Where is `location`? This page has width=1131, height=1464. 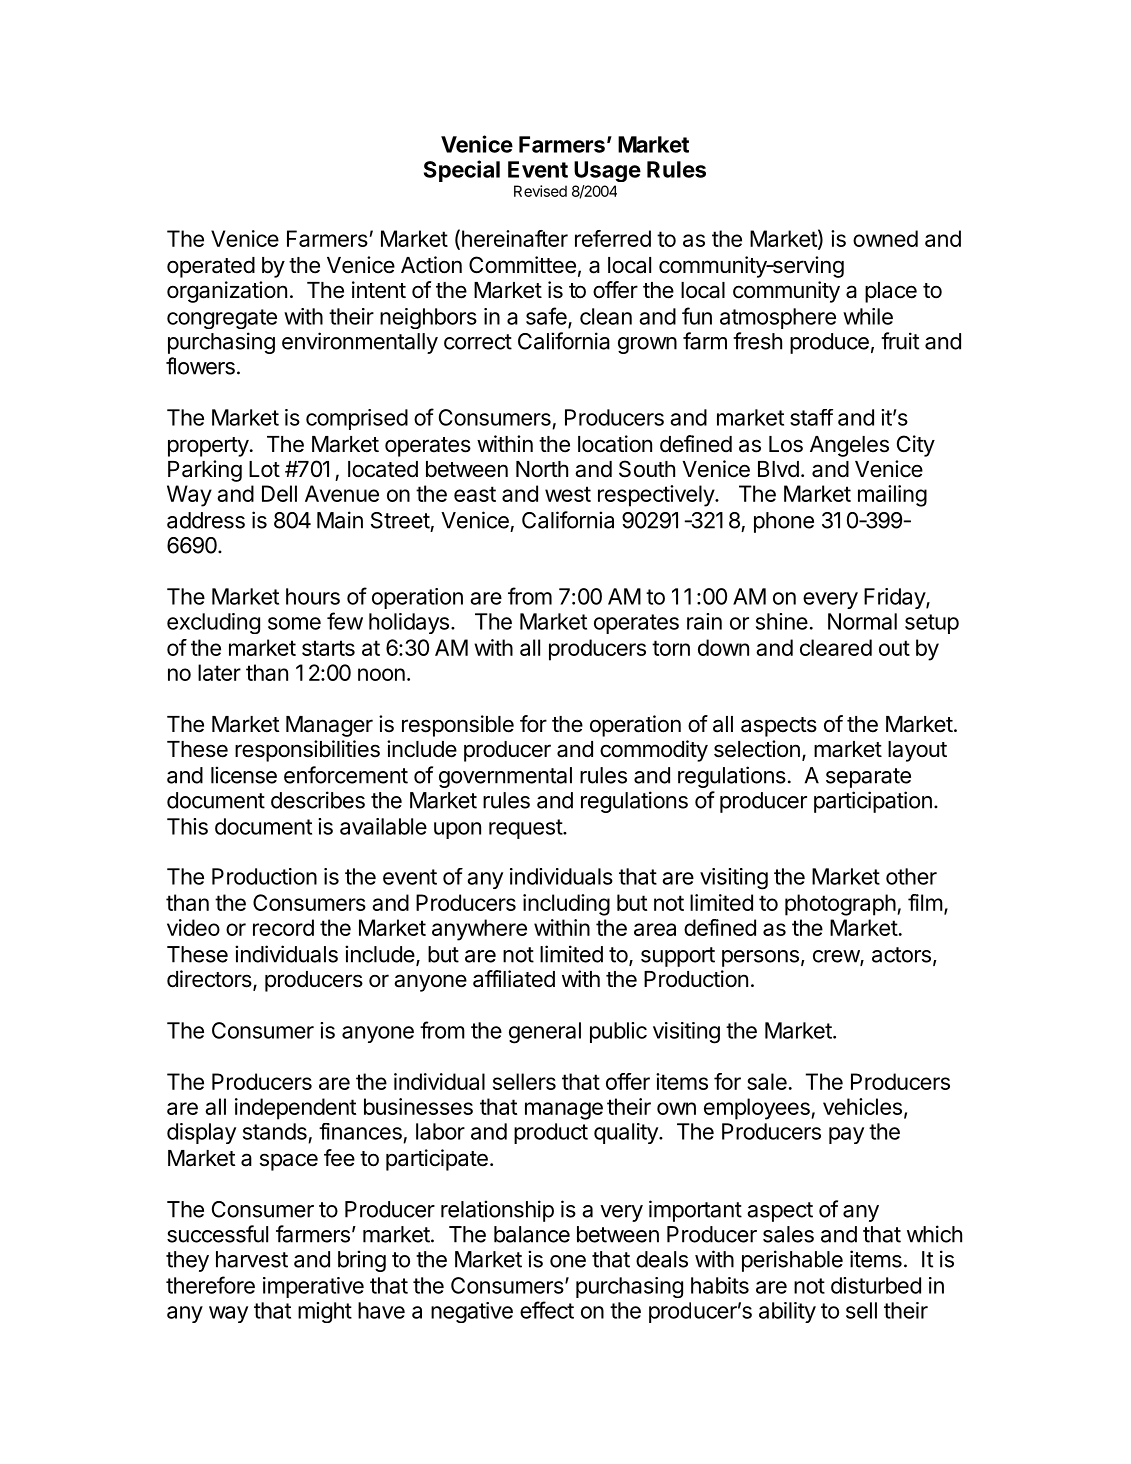
location is located at coordinates (615, 444).
